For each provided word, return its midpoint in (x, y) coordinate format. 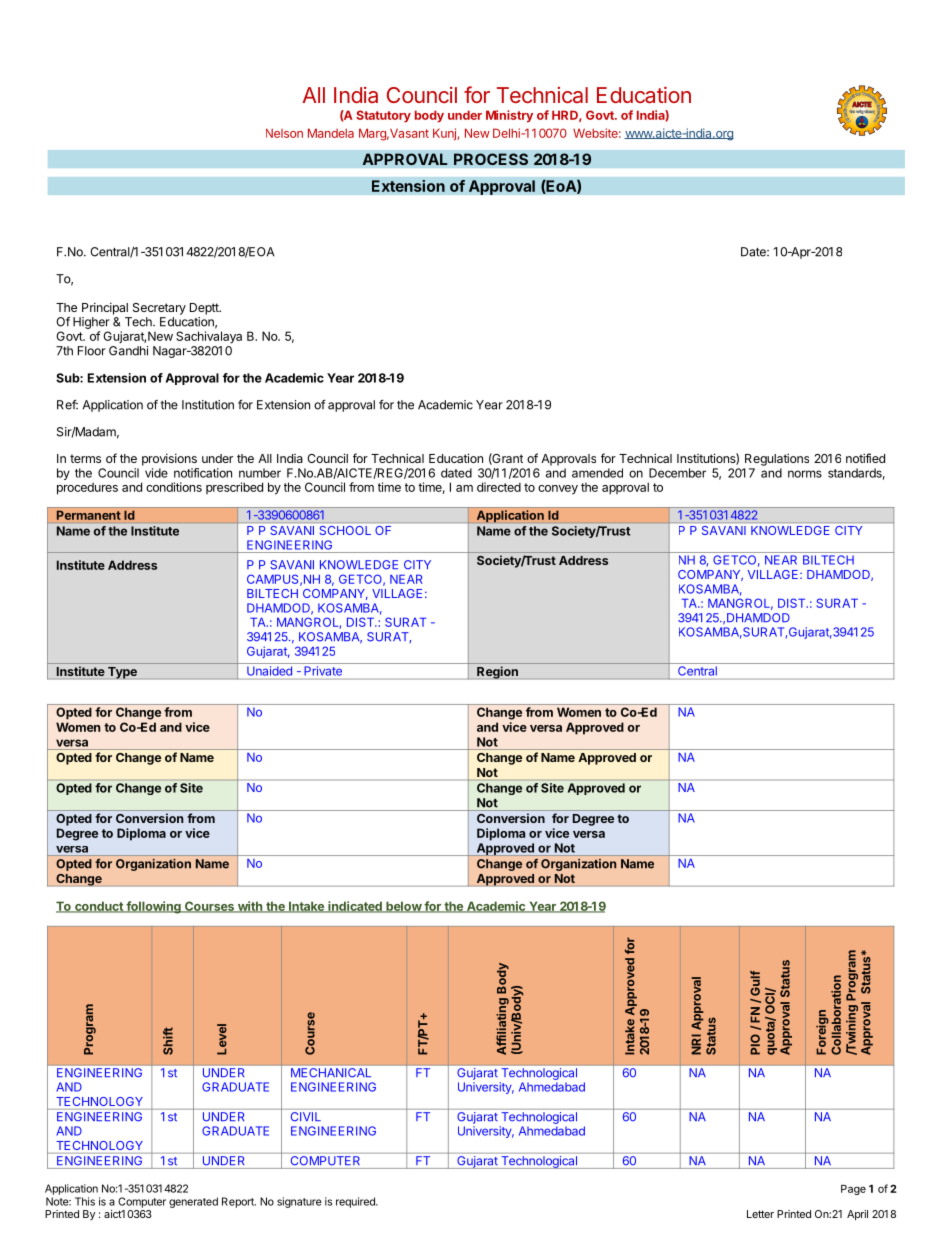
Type (122, 673)
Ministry (509, 116)
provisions (169, 459)
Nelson (284, 133)
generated (193, 1202)
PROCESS (491, 159)
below (403, 907)
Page (853, 1190)
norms (805, 474)
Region (497, 672)
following (153, 907)
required (356, 1202)
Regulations (777, 459)
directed (499, 487)
